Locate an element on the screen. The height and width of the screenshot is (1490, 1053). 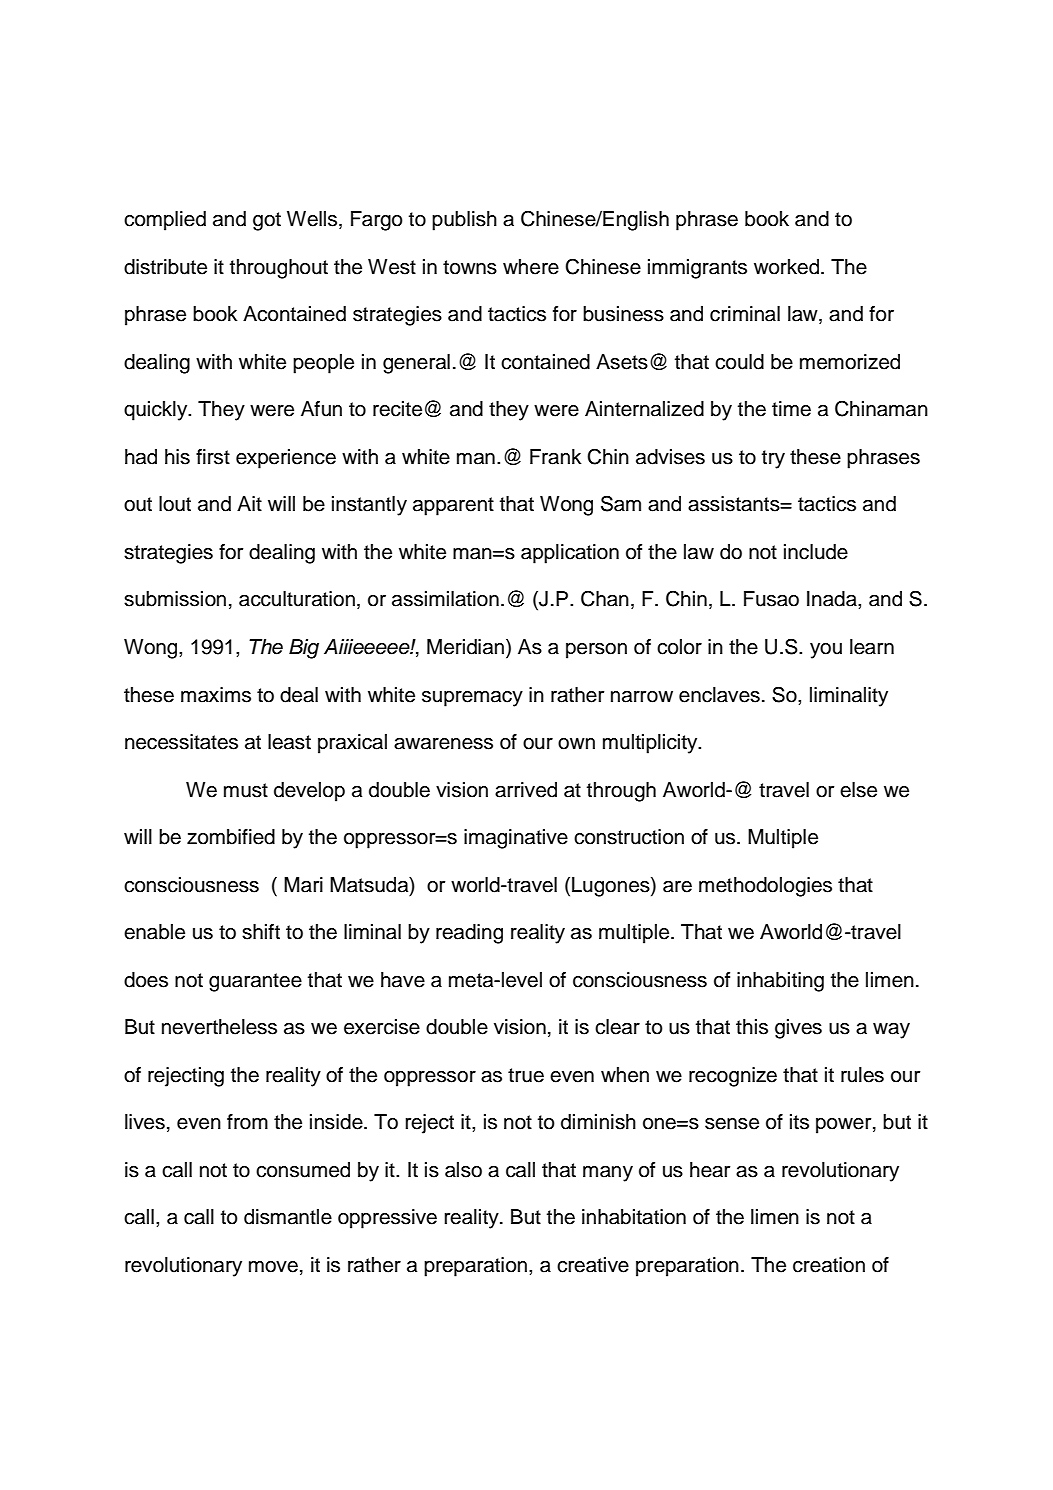
methodologies is located at coordinates (765, 887).
